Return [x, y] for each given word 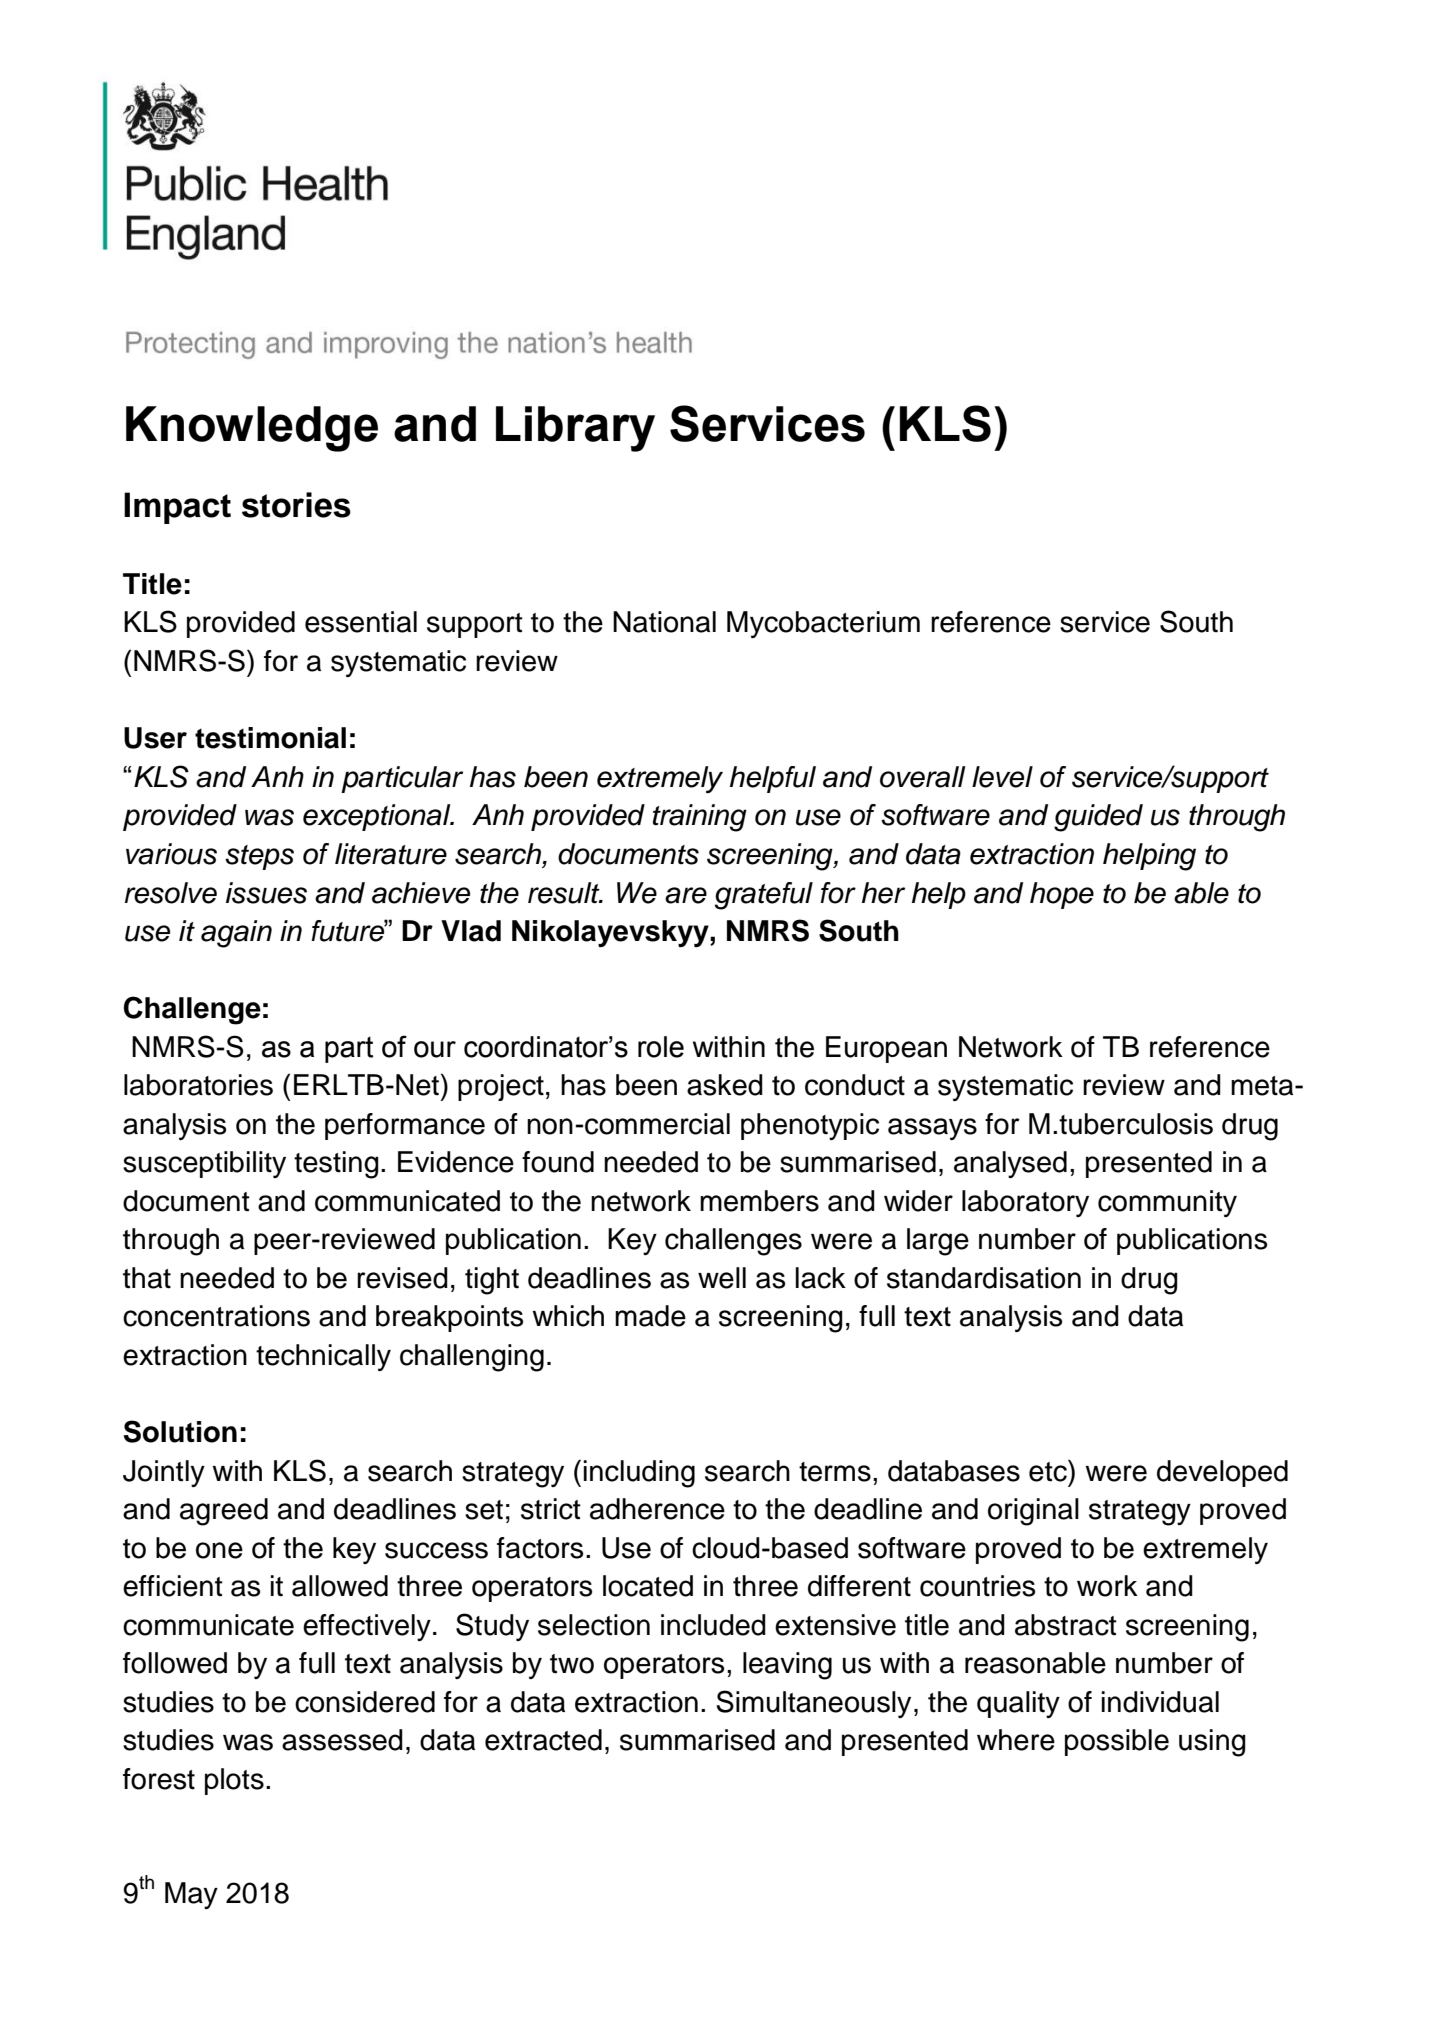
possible [1117, 1742]
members [759, 1201]
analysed [1010, 1164]
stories [296, 505]
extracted [543, 1740]
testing [336, 1165]
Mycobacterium [823, 624]
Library [575, 429]
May [191, 1895]
